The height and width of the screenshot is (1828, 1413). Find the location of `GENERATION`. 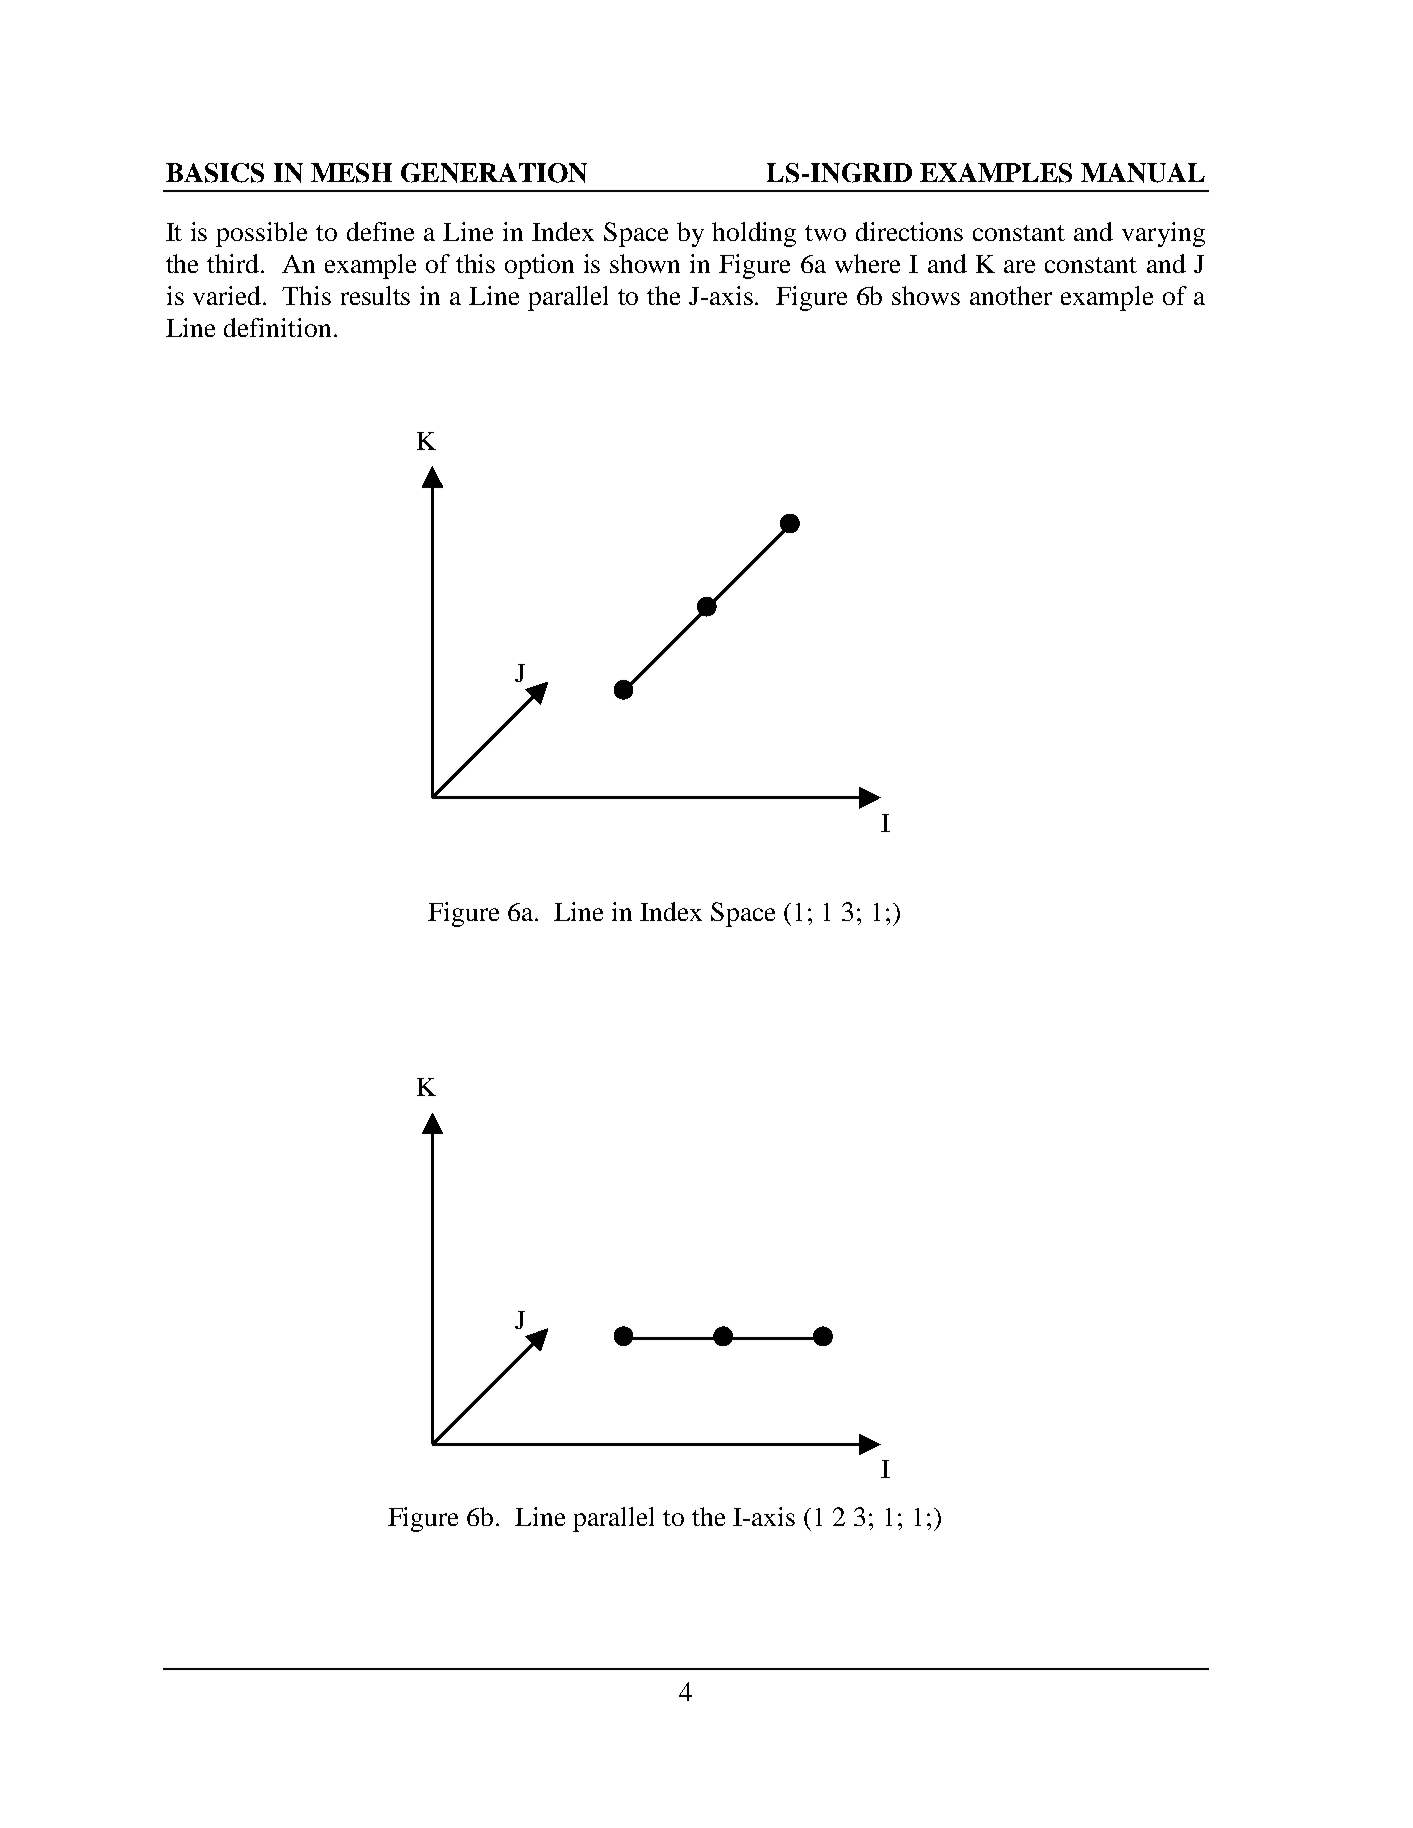

GENERATION is located at coordinates (494, 173).
